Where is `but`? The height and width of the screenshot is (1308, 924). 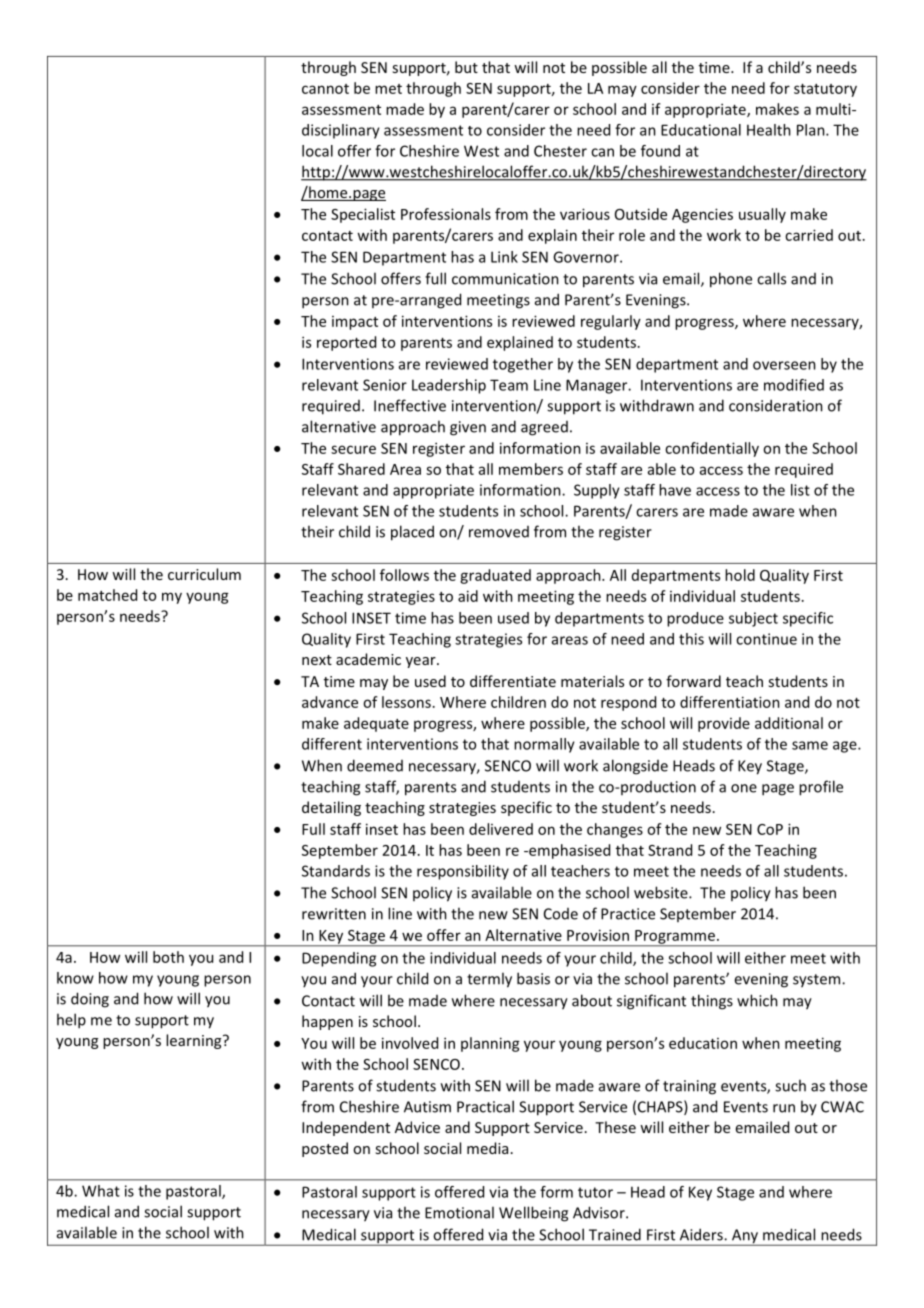
but is located at coordinates (466, 67).
